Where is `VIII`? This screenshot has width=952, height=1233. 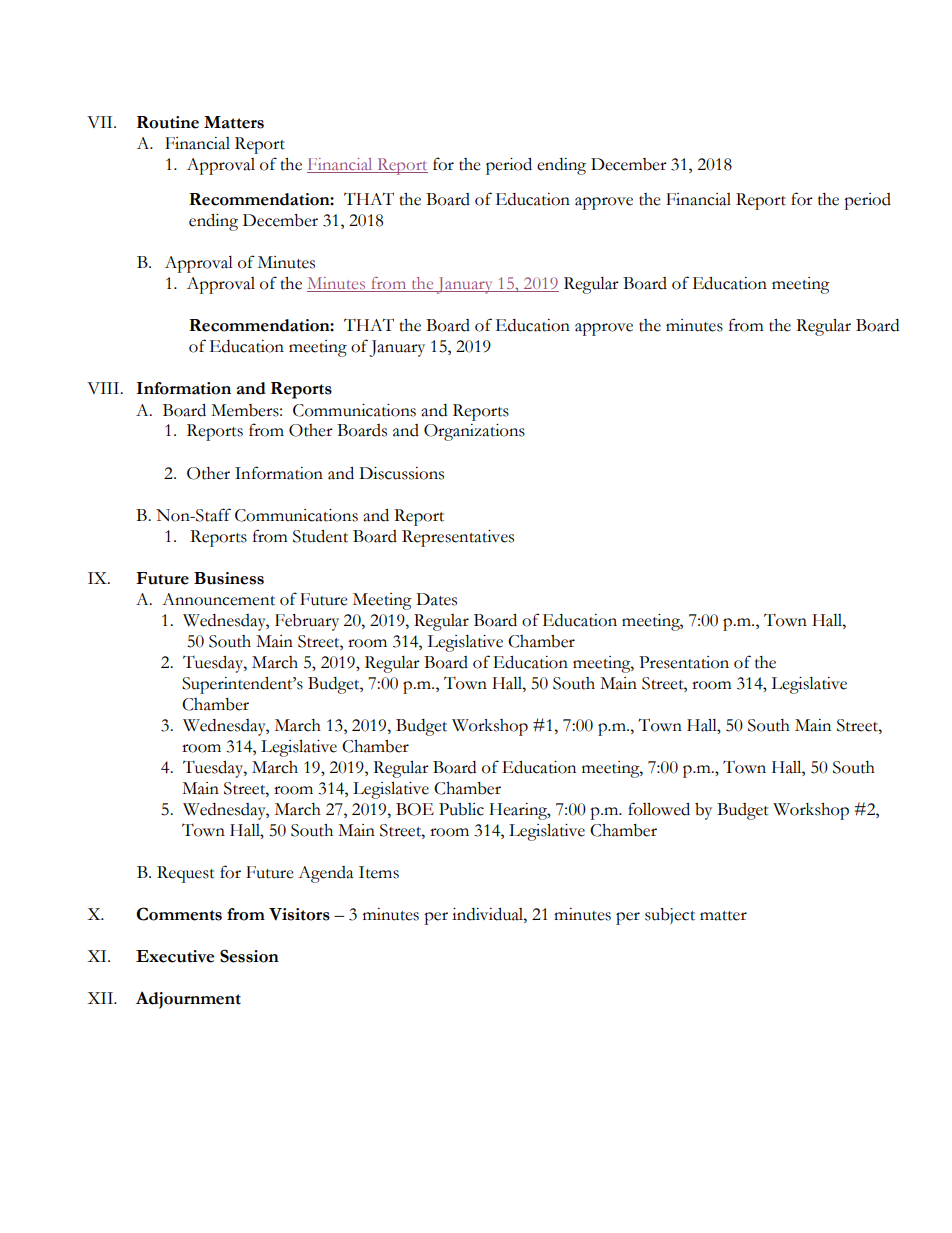
VIII is located at coordinates (104, 388).
